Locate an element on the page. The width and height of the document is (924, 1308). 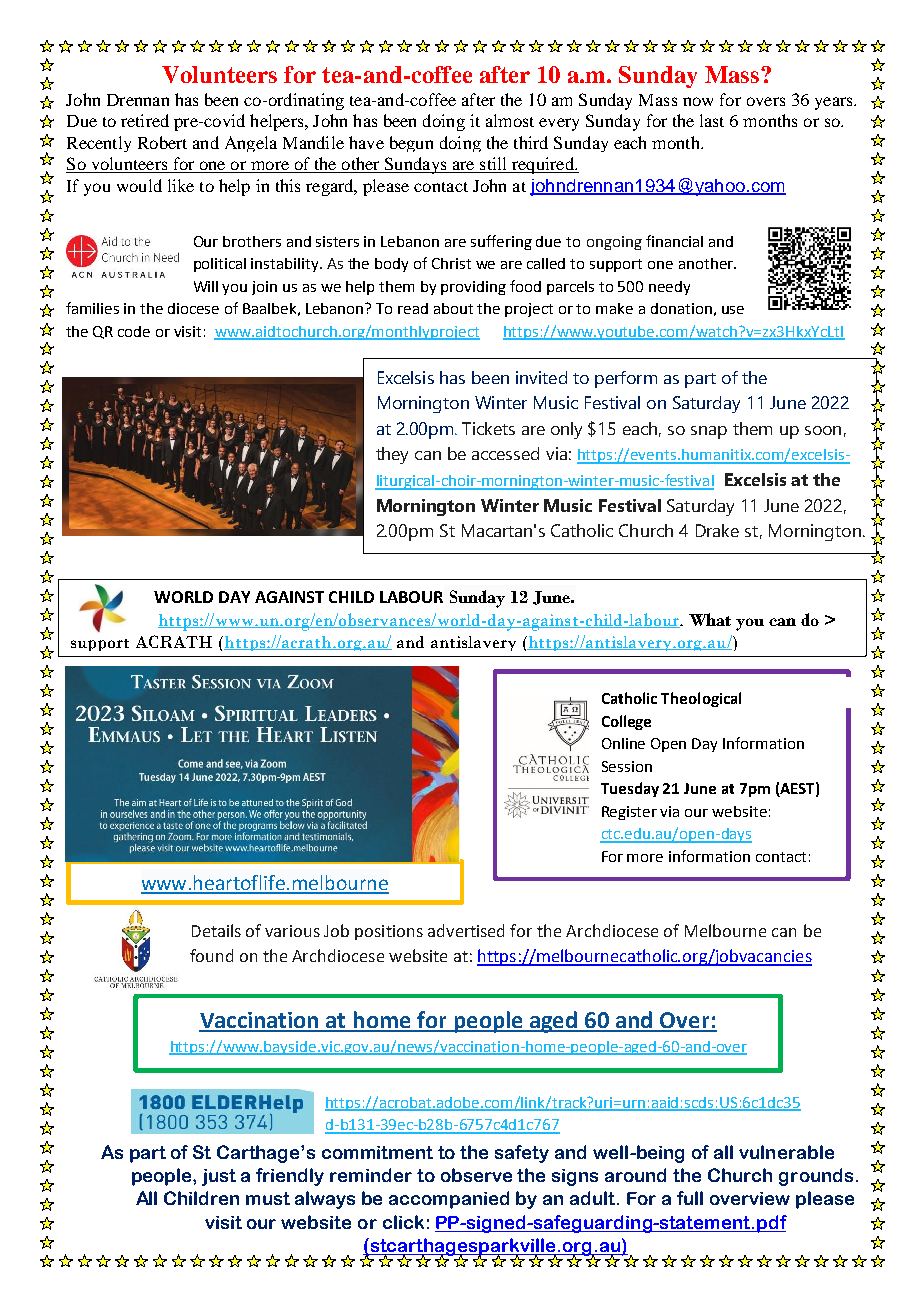
still is located at coordinates (493, 165).
